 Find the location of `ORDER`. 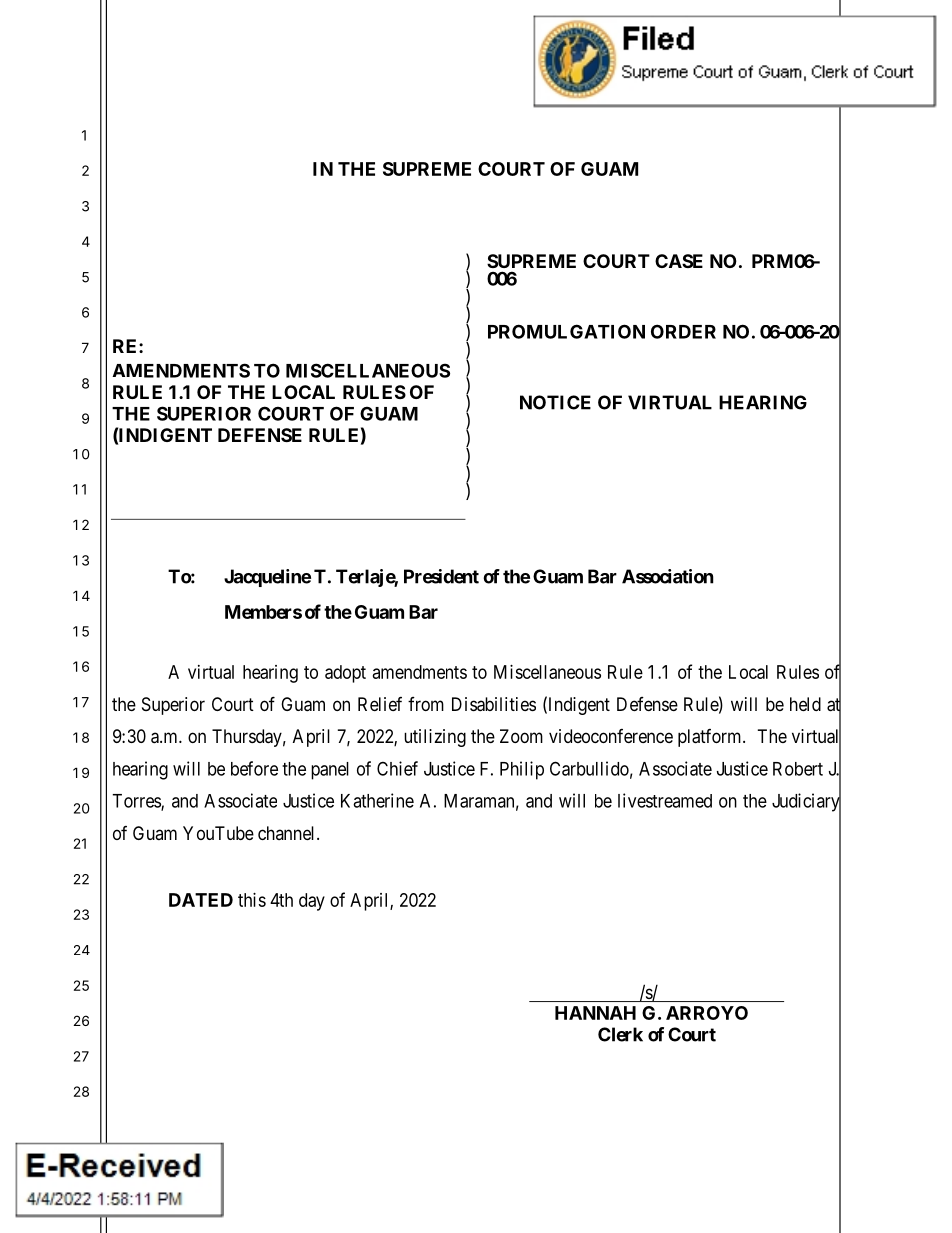

ORDER is located at coordinates (683, 331).
